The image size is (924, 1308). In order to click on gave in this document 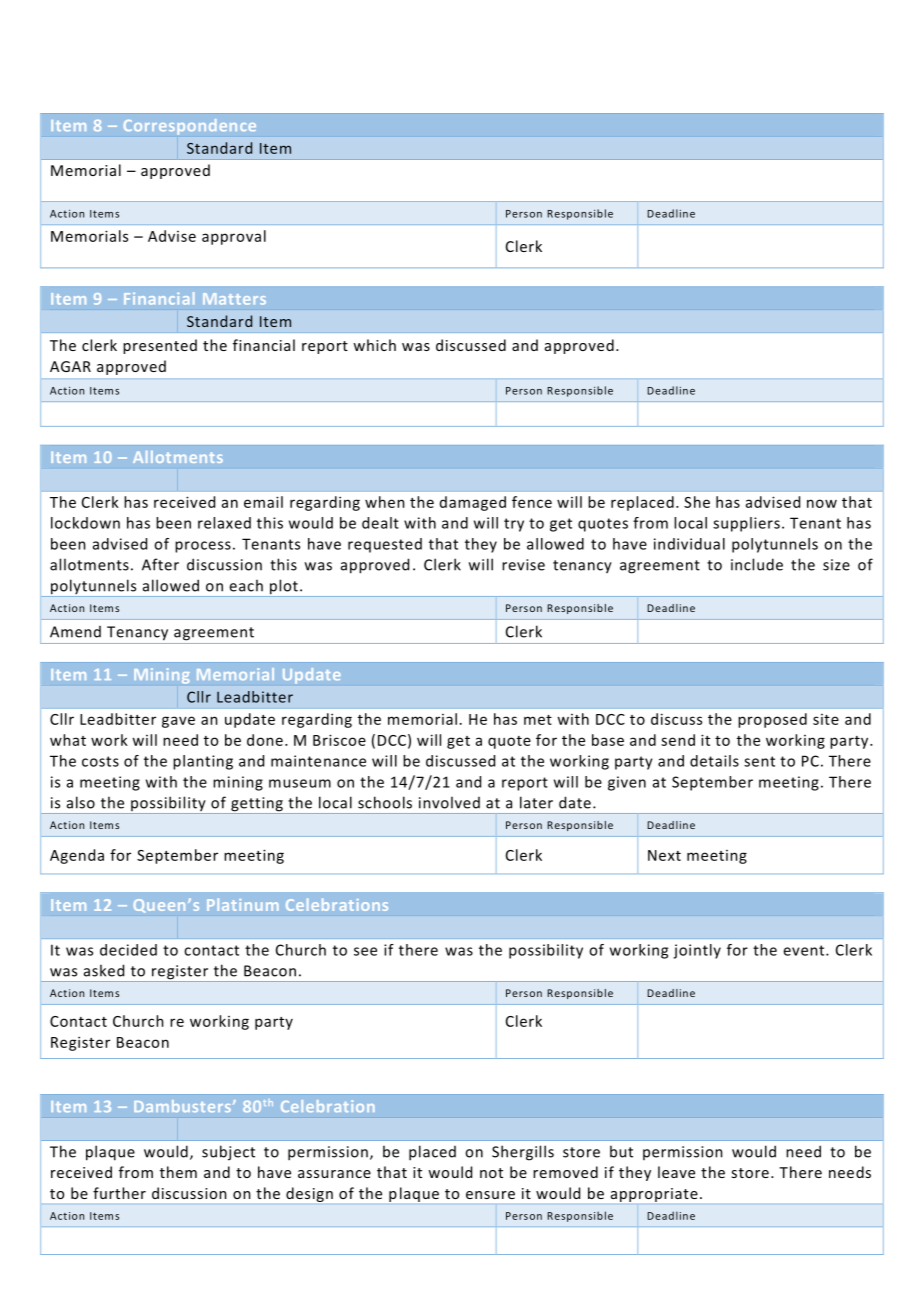, I will do `click(178, 722)`.
